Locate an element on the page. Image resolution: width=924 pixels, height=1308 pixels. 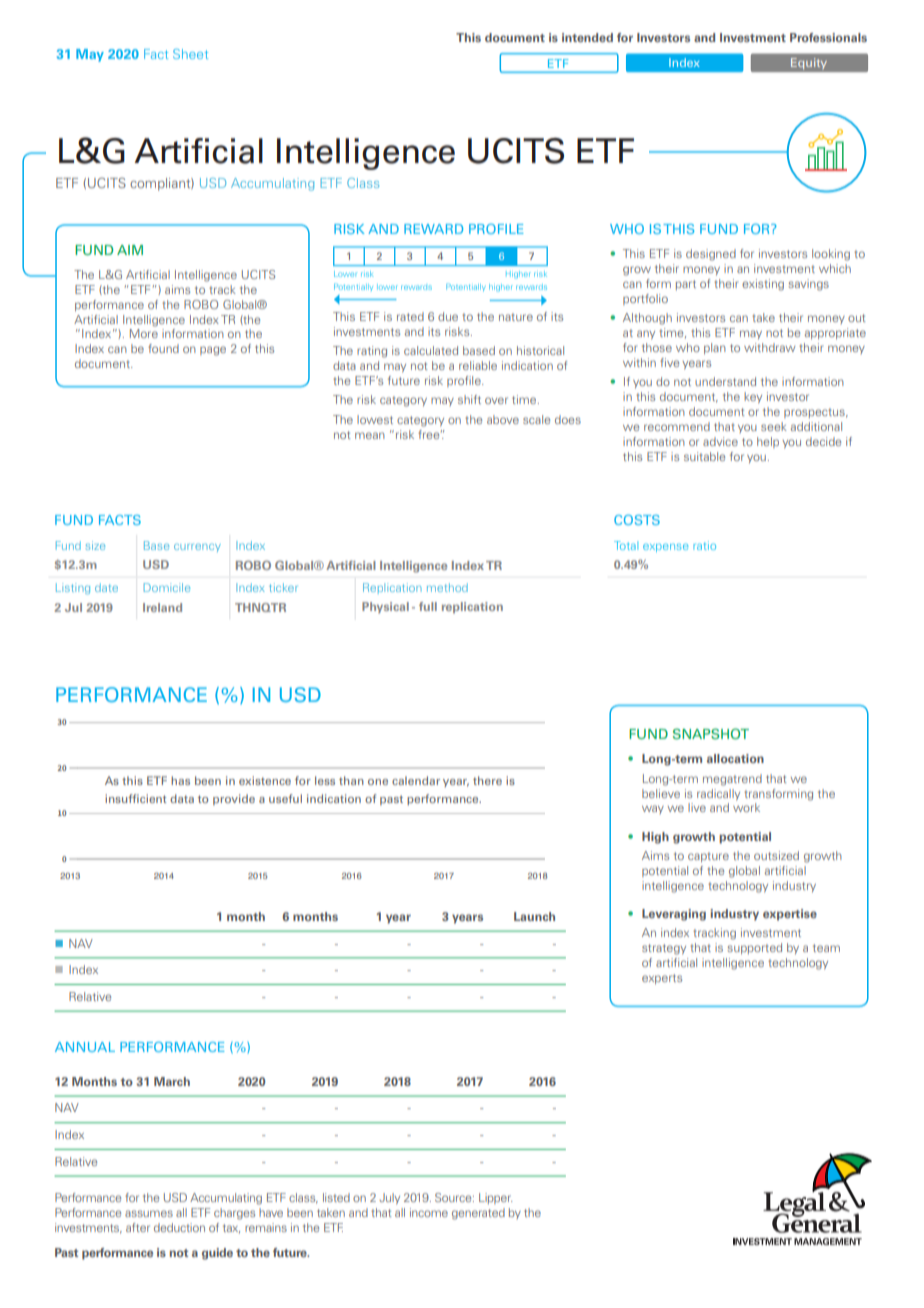
Sheet is located at coordinates (190, 54).
